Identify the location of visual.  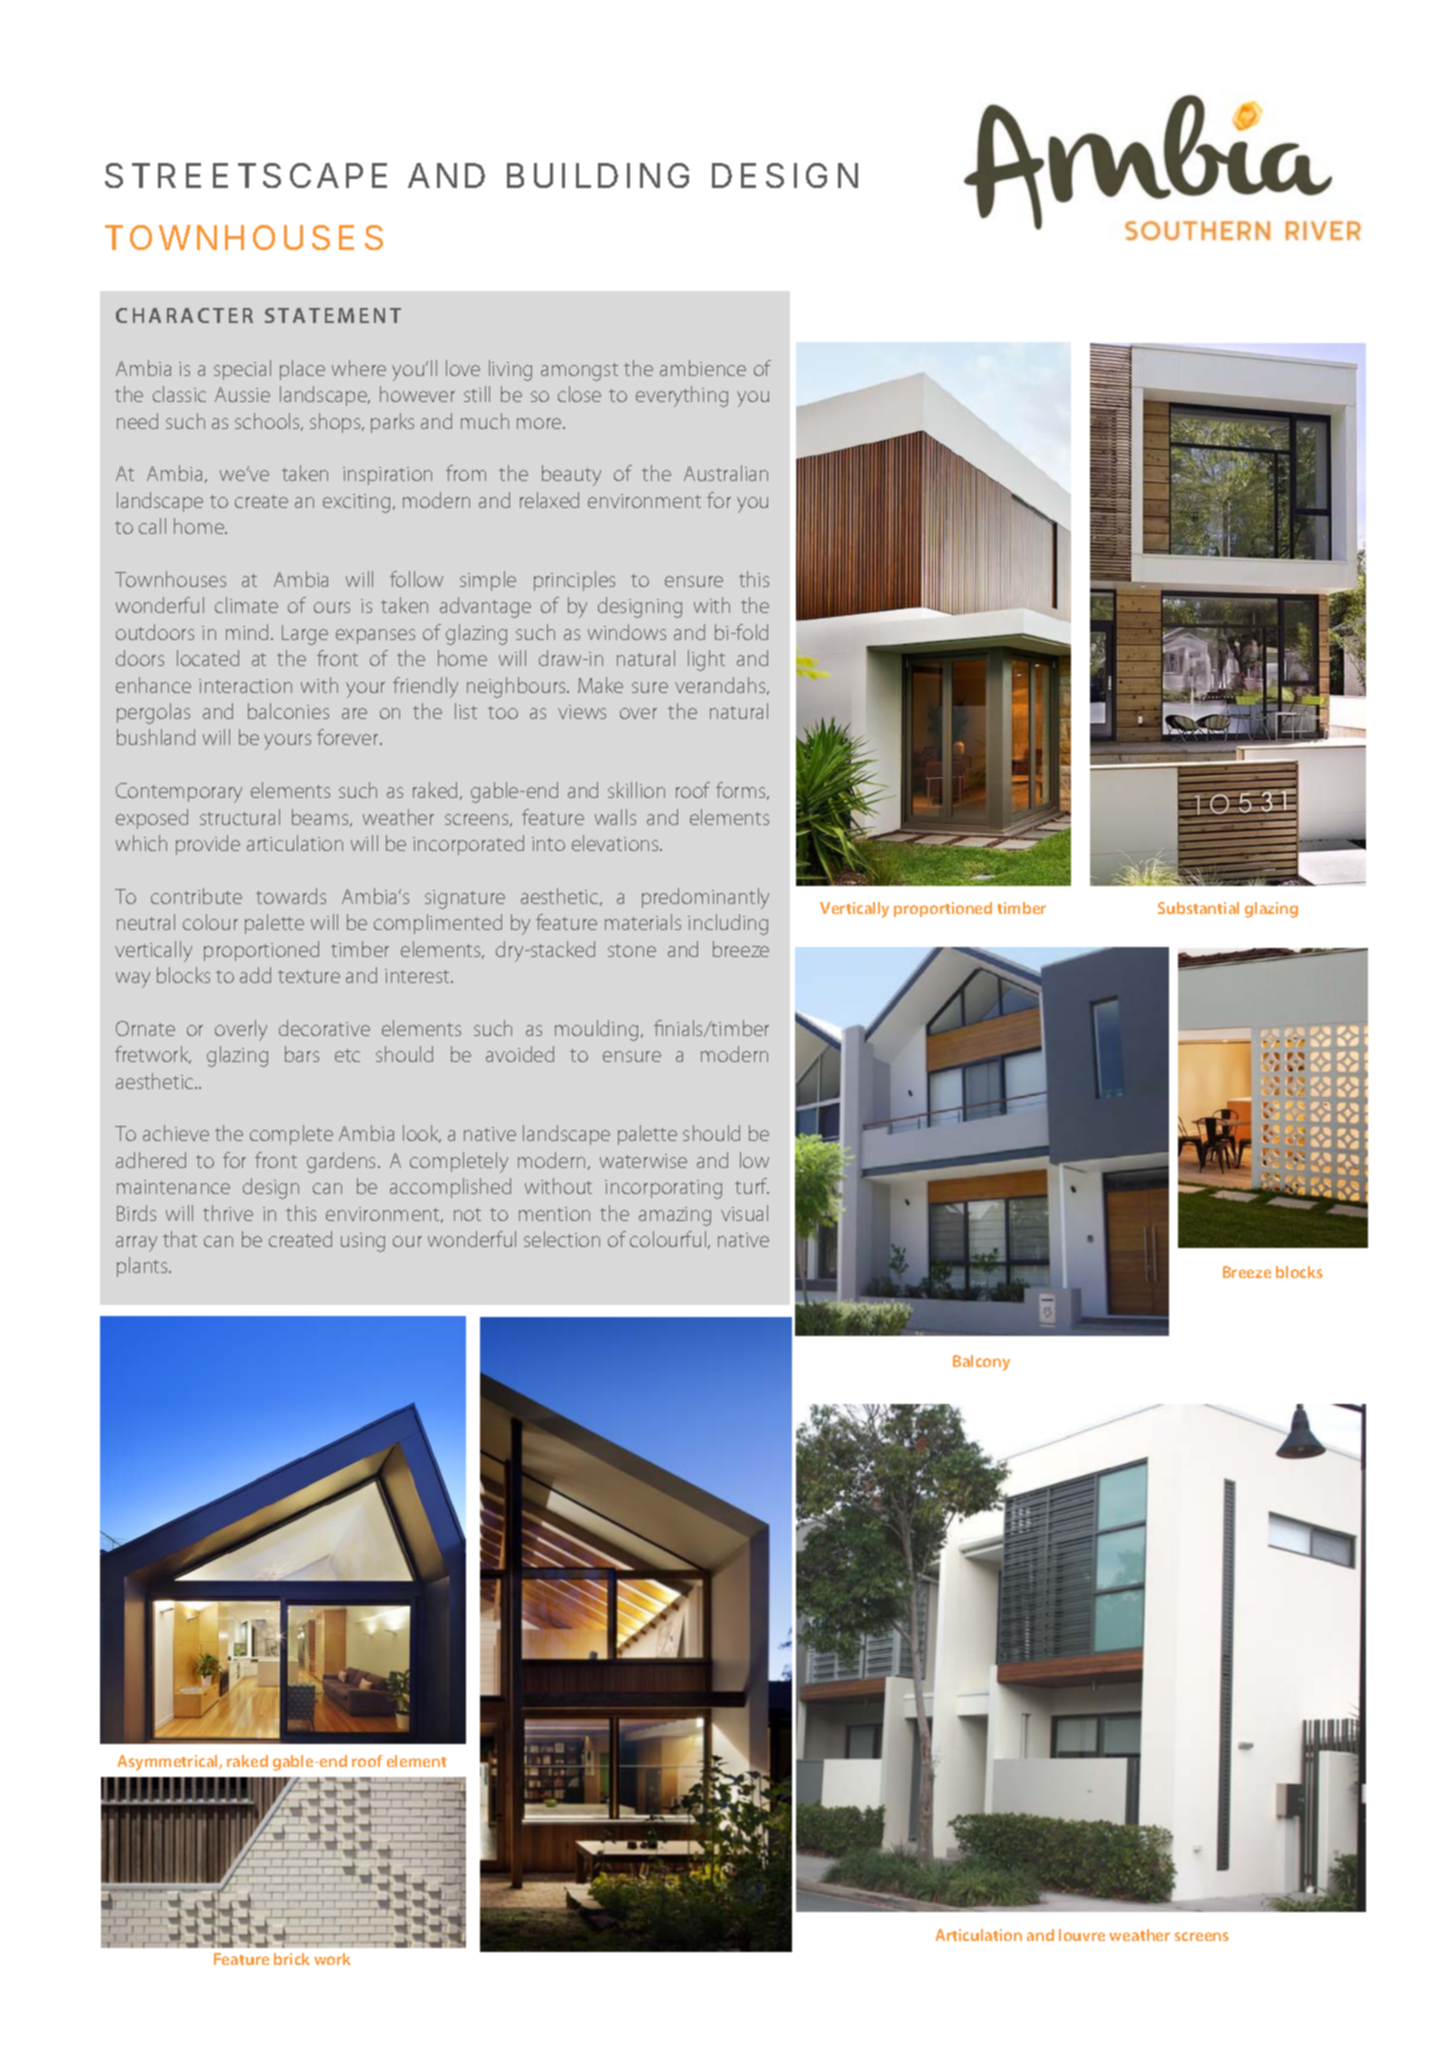
(744, 1213).
